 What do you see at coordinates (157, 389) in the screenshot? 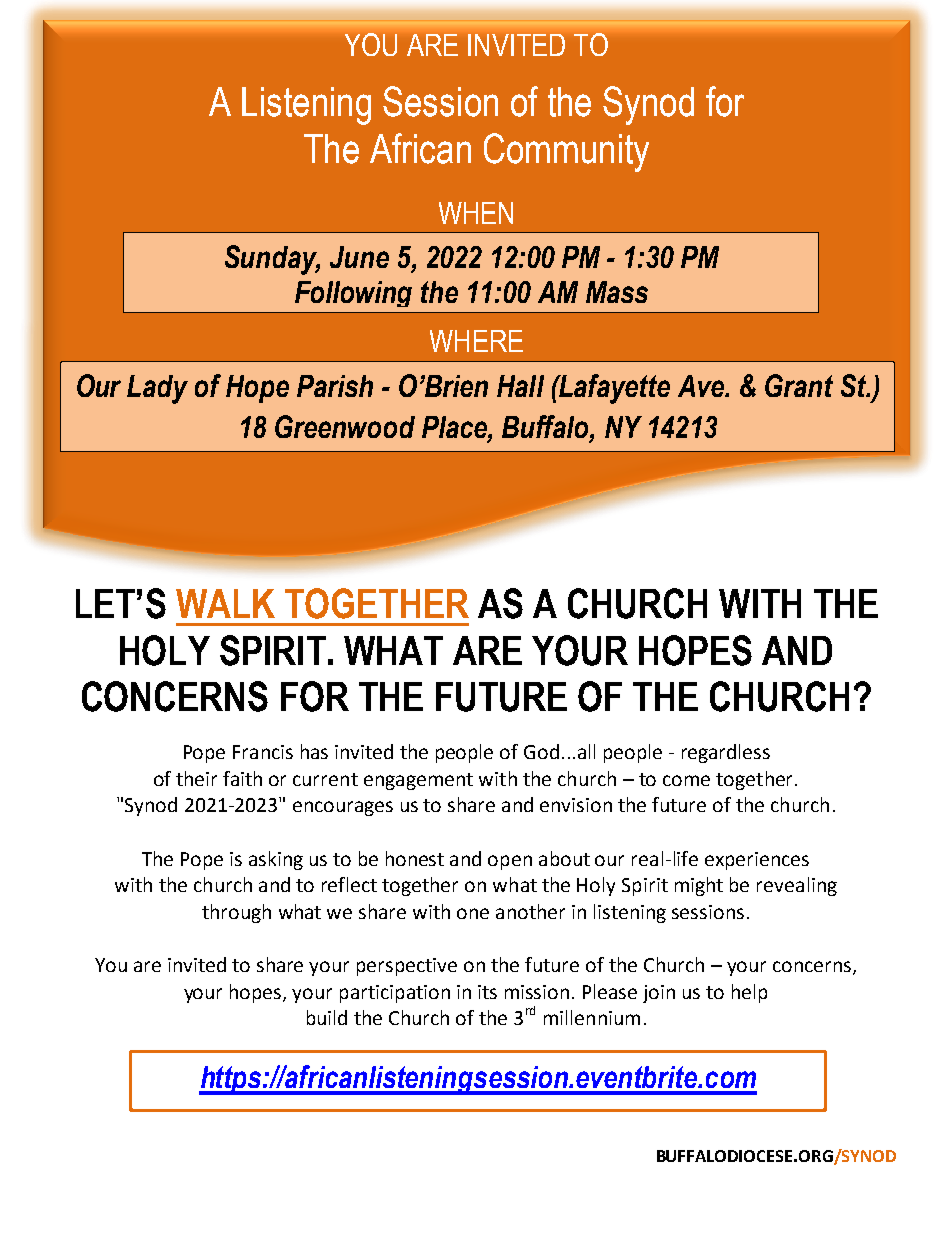
I see `Lady` at bounding box center [157, 389].
